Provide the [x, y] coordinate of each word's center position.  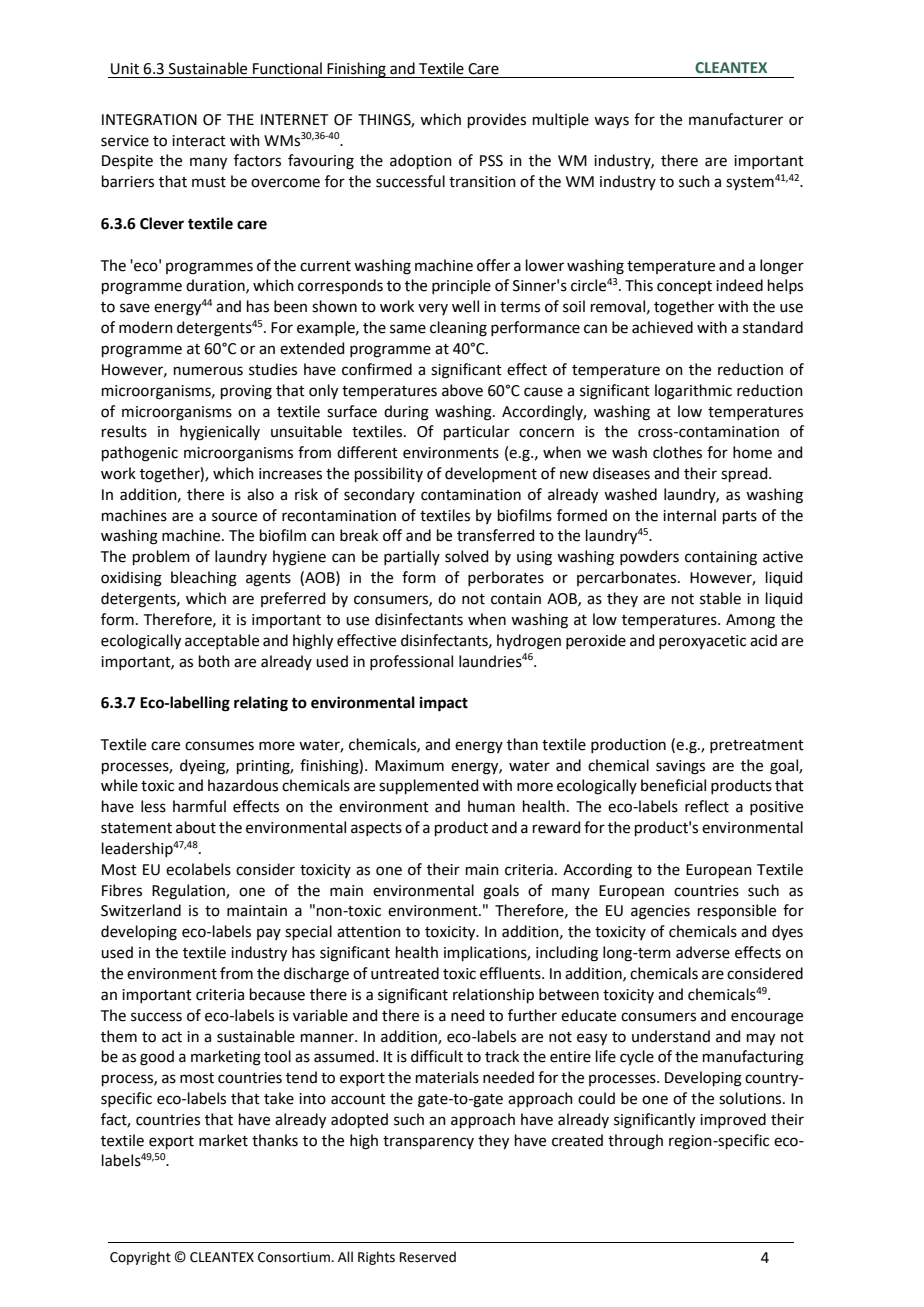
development [491, 474]
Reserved [428, 1257]
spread [745, 474]
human [491, 806]
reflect [707, 806]
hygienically [220, 433]
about [196, 827]
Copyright [140, 1258]
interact [199, 141]
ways [611, 122]
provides [497, 120]
